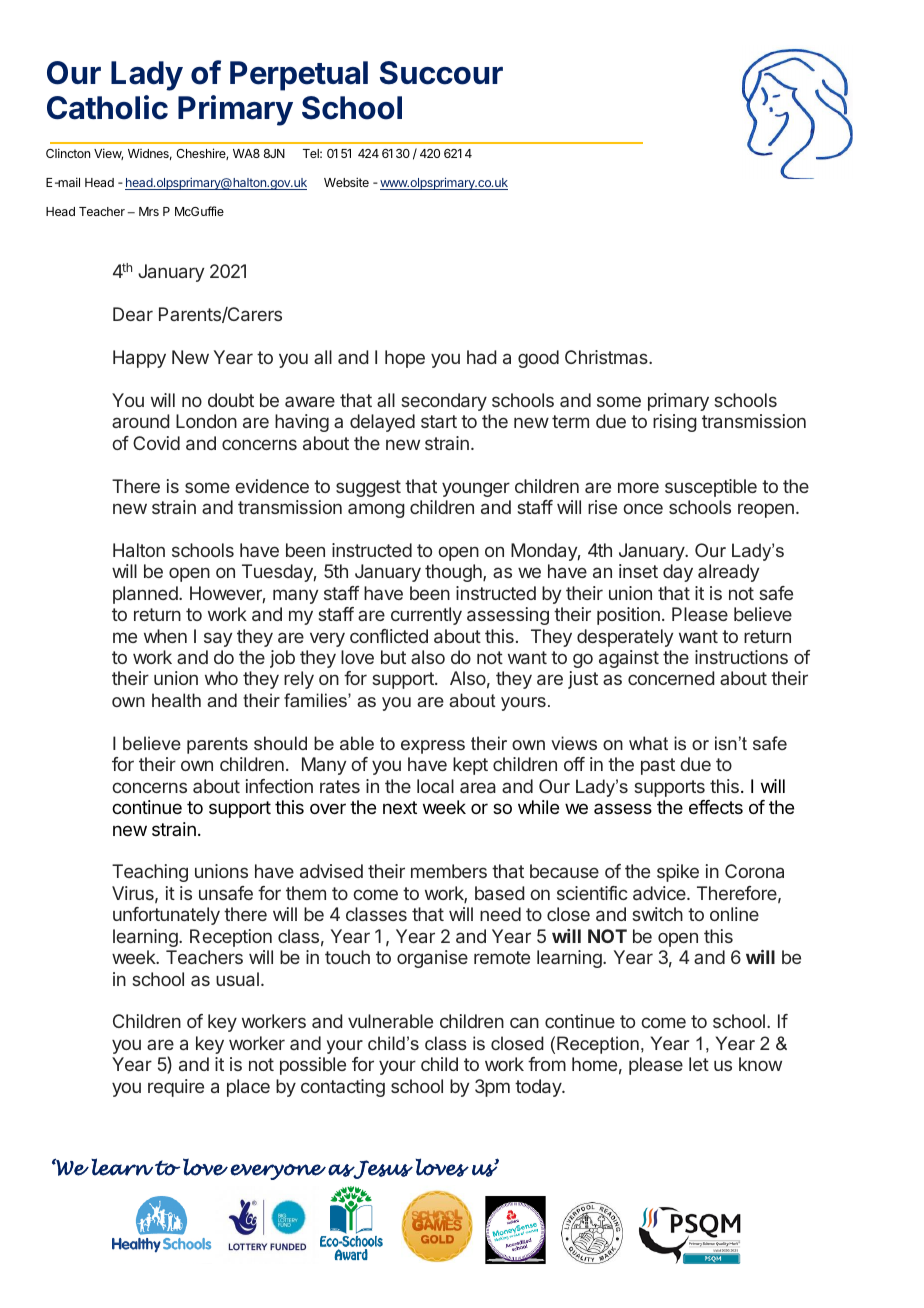 Image resolution: width=924 pixels, height=1308 pixels. I want to click on Catholic, so click(107, 107).
